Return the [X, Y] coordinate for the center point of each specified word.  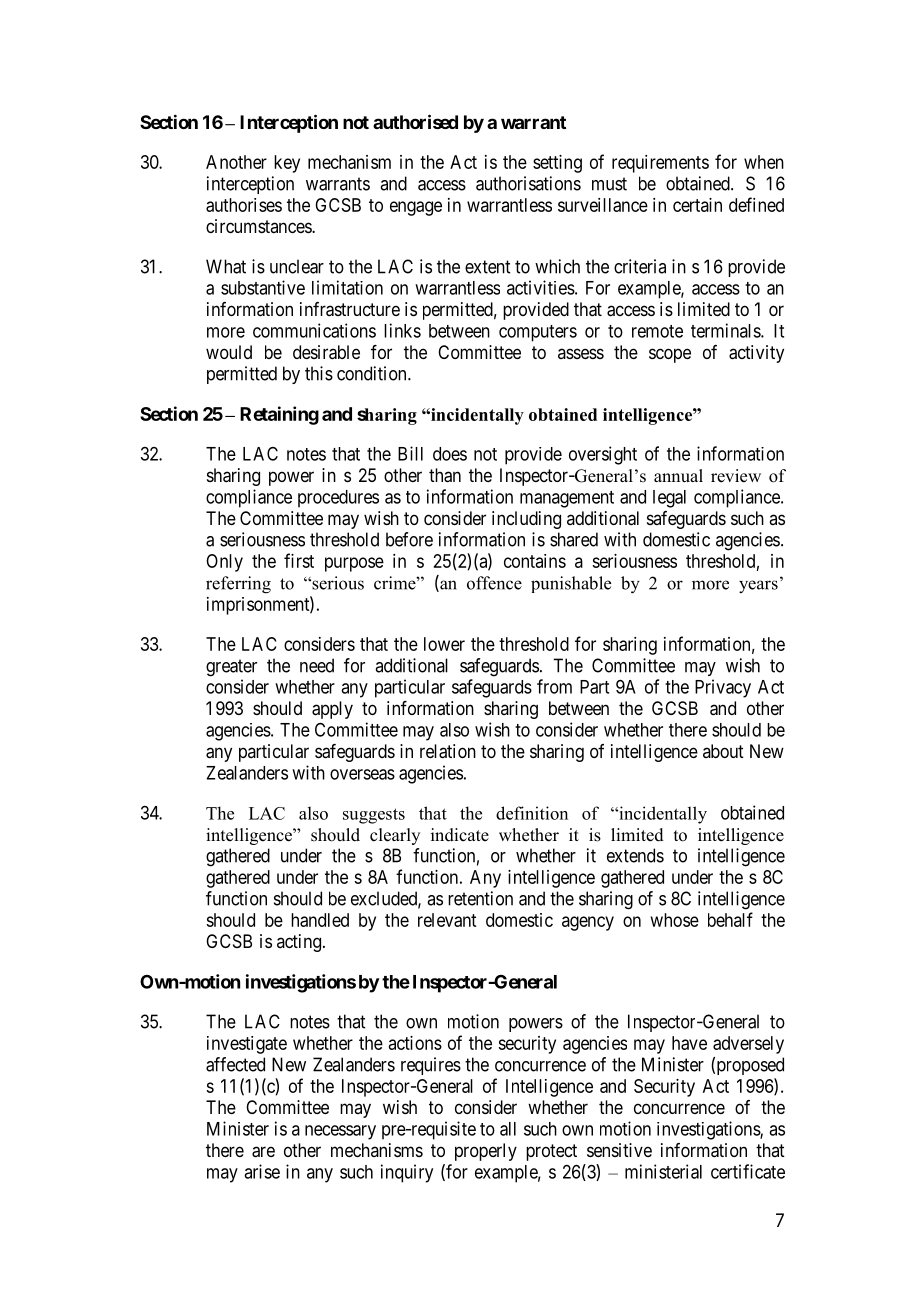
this [319, 373]
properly [486, 1152]
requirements [660, 164]
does [450, 454]
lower [444, 644]
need [317, 665]
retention [480, 898]
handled [320, 920]
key [287, 164]
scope [670, 355]
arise [262, 1171]
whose [675, 920]
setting [557, 164]
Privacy [723, 688]
